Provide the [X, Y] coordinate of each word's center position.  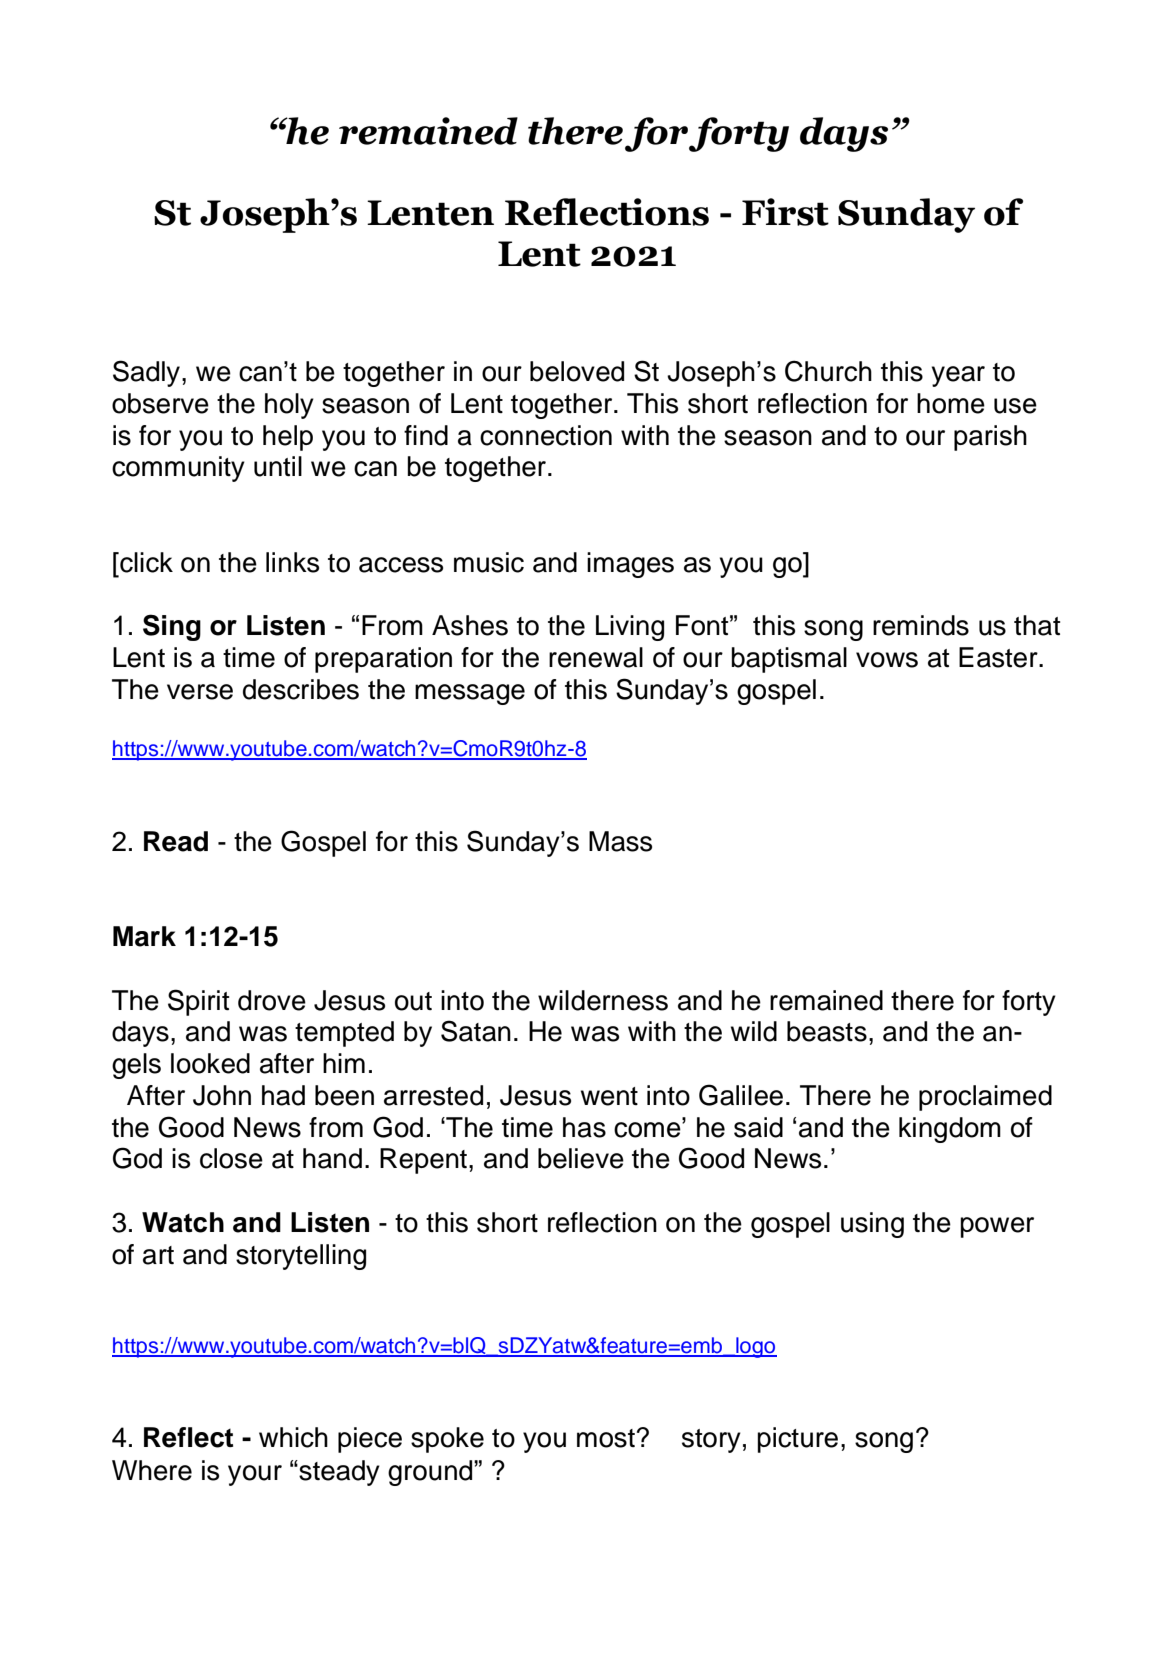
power [997, 1227]
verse [200, 692]
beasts [827, 1031]
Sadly [148, 373]
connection [546, 435]
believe [581, 1158]
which [293, 1437]
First [785, 212]
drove [272, 1000]
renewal [596, 657]
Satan [476, 1031]
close [231, 1158]
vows [887, 660]
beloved [577, 371]
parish [990, 438]
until [278, 466]
